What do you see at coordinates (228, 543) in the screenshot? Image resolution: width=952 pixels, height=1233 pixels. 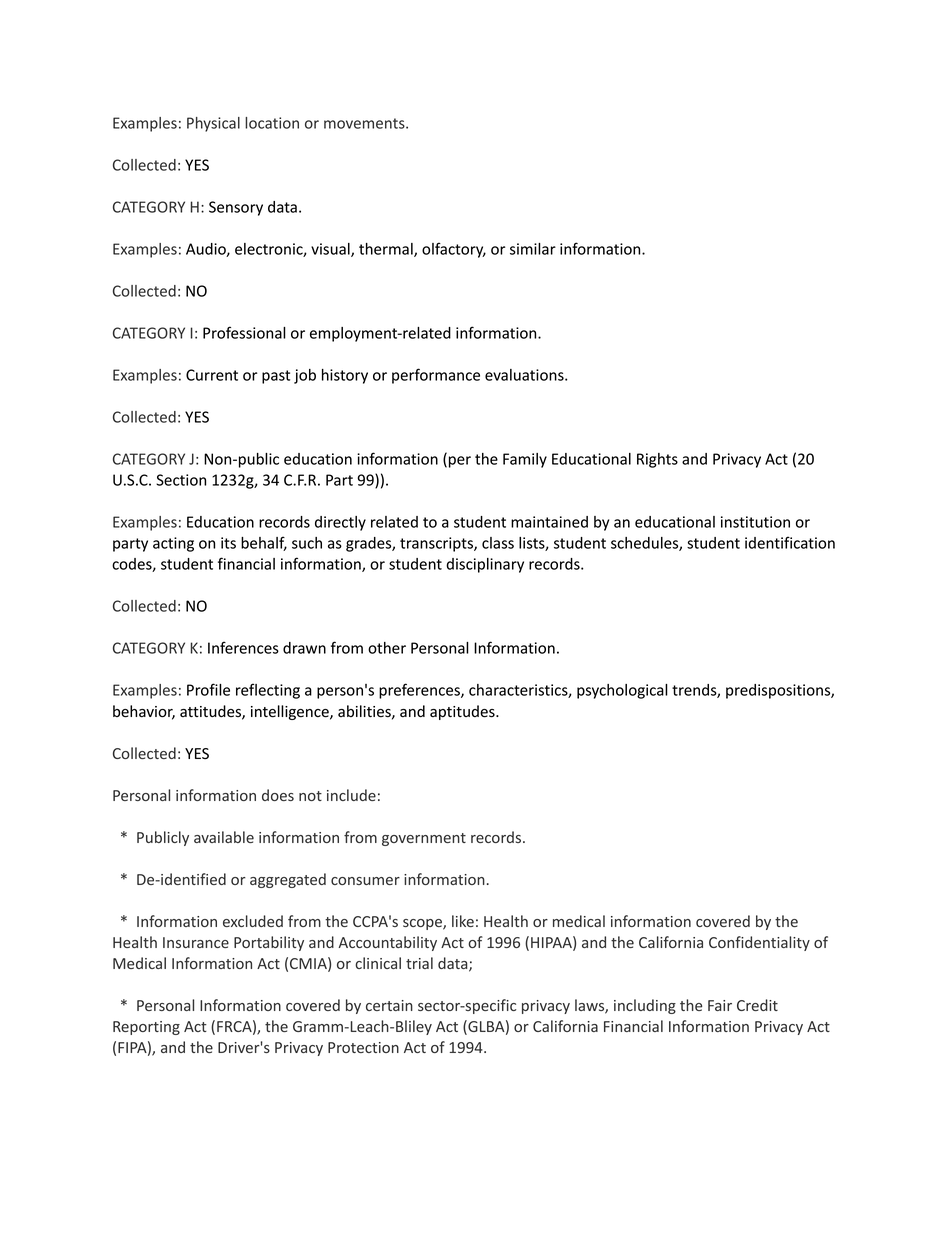 I see `its` at bounding box center [228, 543].
